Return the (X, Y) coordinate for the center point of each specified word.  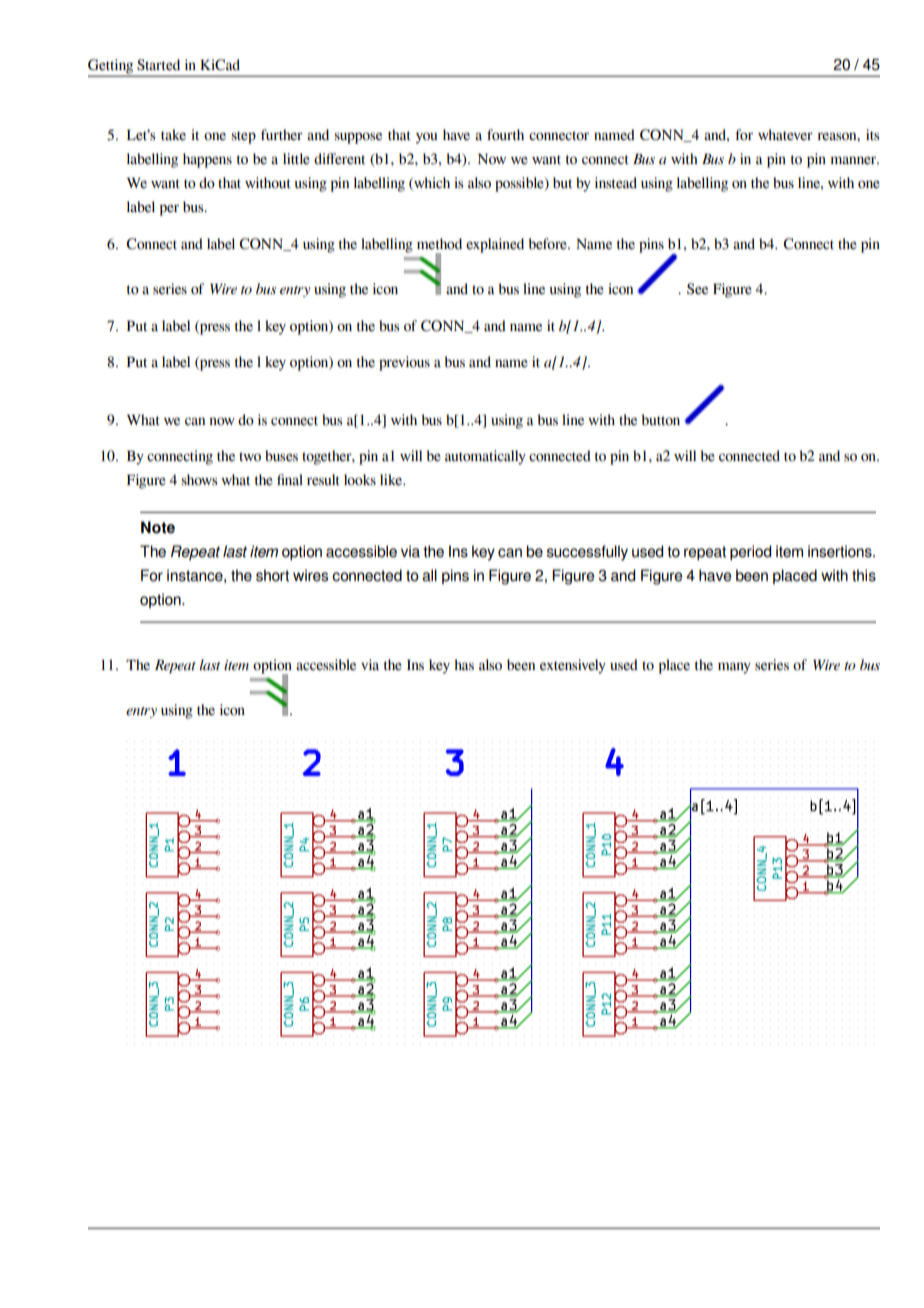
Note (158, 527)
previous (404, 363)
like (392, 480)
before (548, 244)
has (464, 665)
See (697, 289)
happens (207, 160)
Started (158, 65)
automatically (485, 457)
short (272, 575)
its (873, 135)
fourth (505, 135)
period (750, 552)
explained (495, 245)
